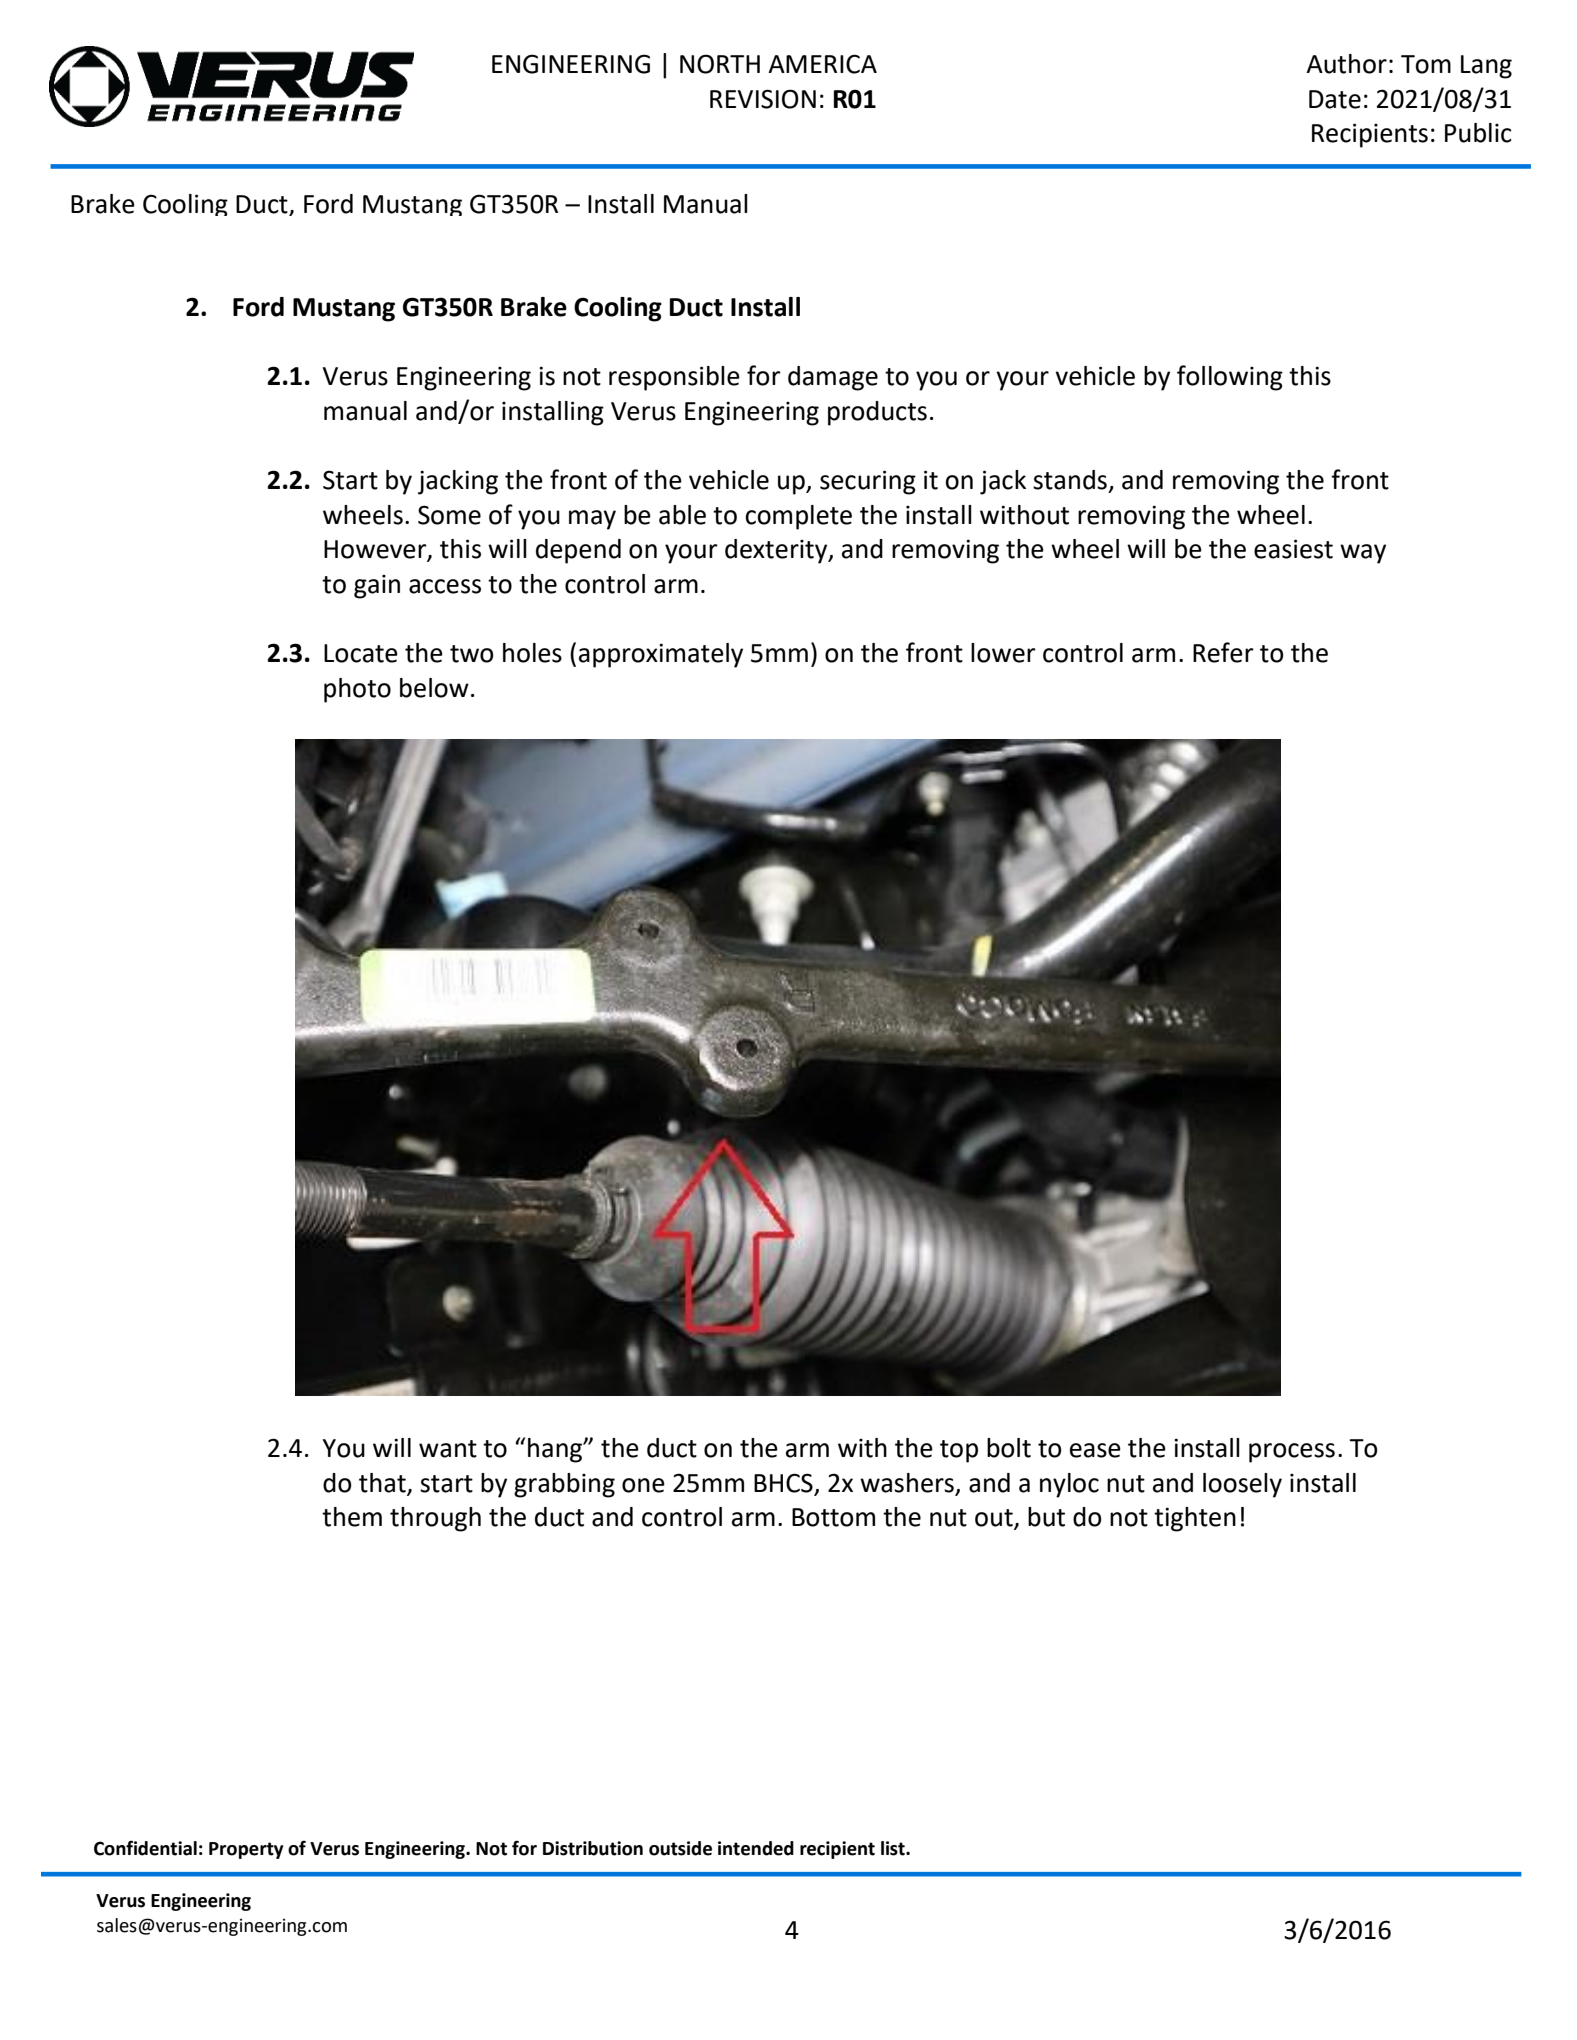 The image size is (1577, 2040). What do you see at coordinates (246, 1850) in the screenshot?
I see `Property` at bounding box center [246, 1850].
